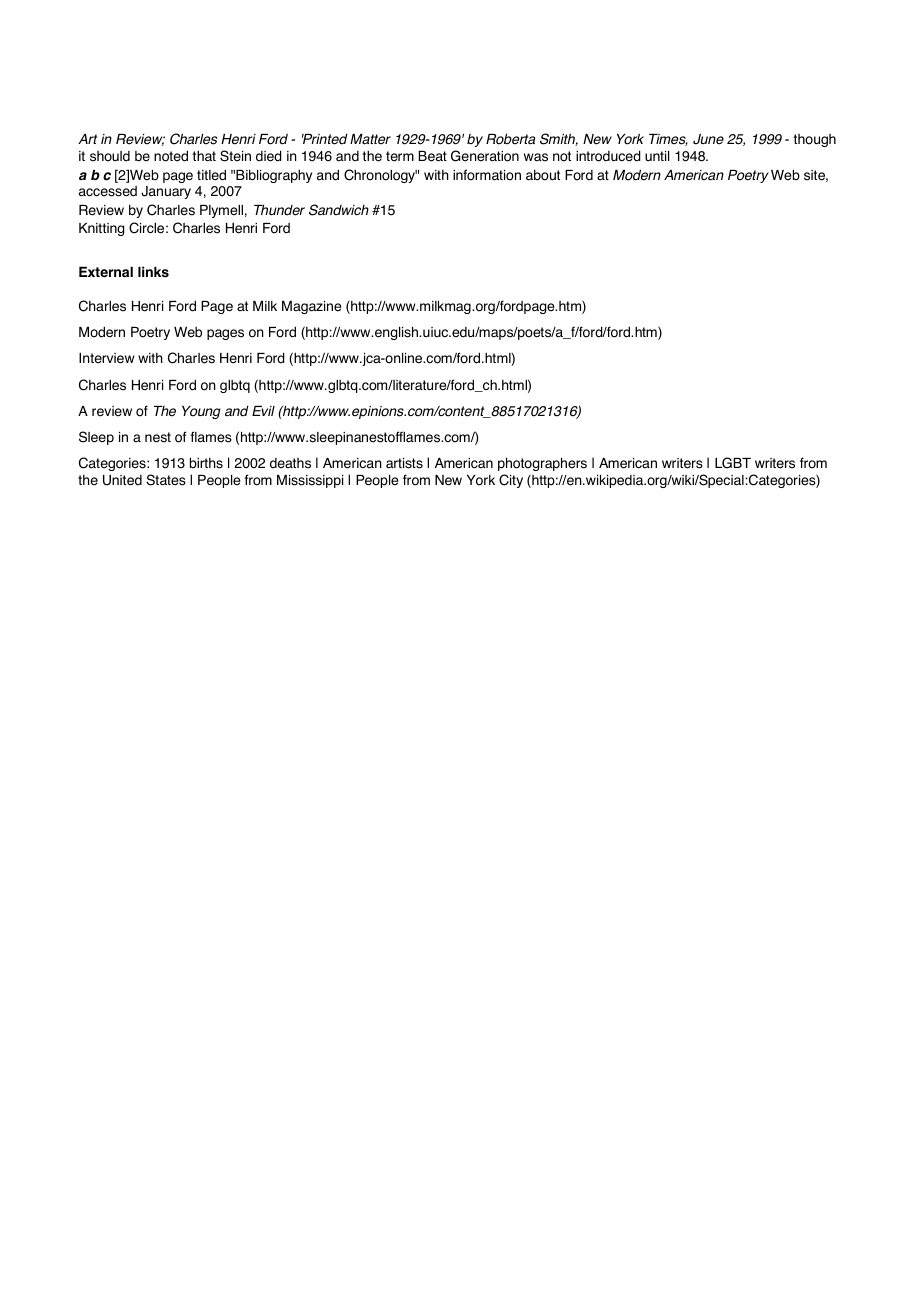 Image resolution: width=924 pixels, height=1308 pixels. I want to click on LGBT, so click(733, 463).
